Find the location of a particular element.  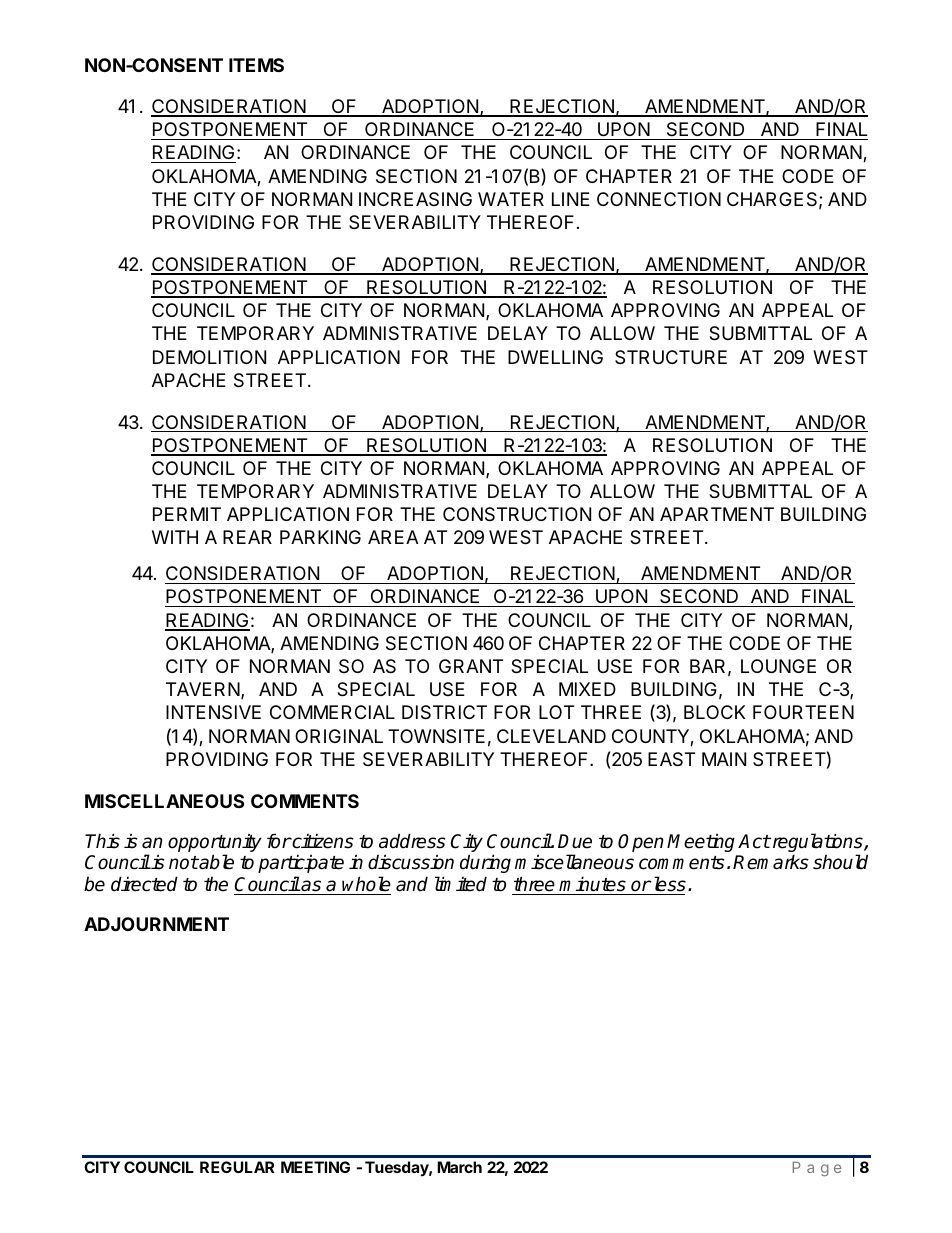

CONSTRUCTION is located at coordinates (517, 514).
